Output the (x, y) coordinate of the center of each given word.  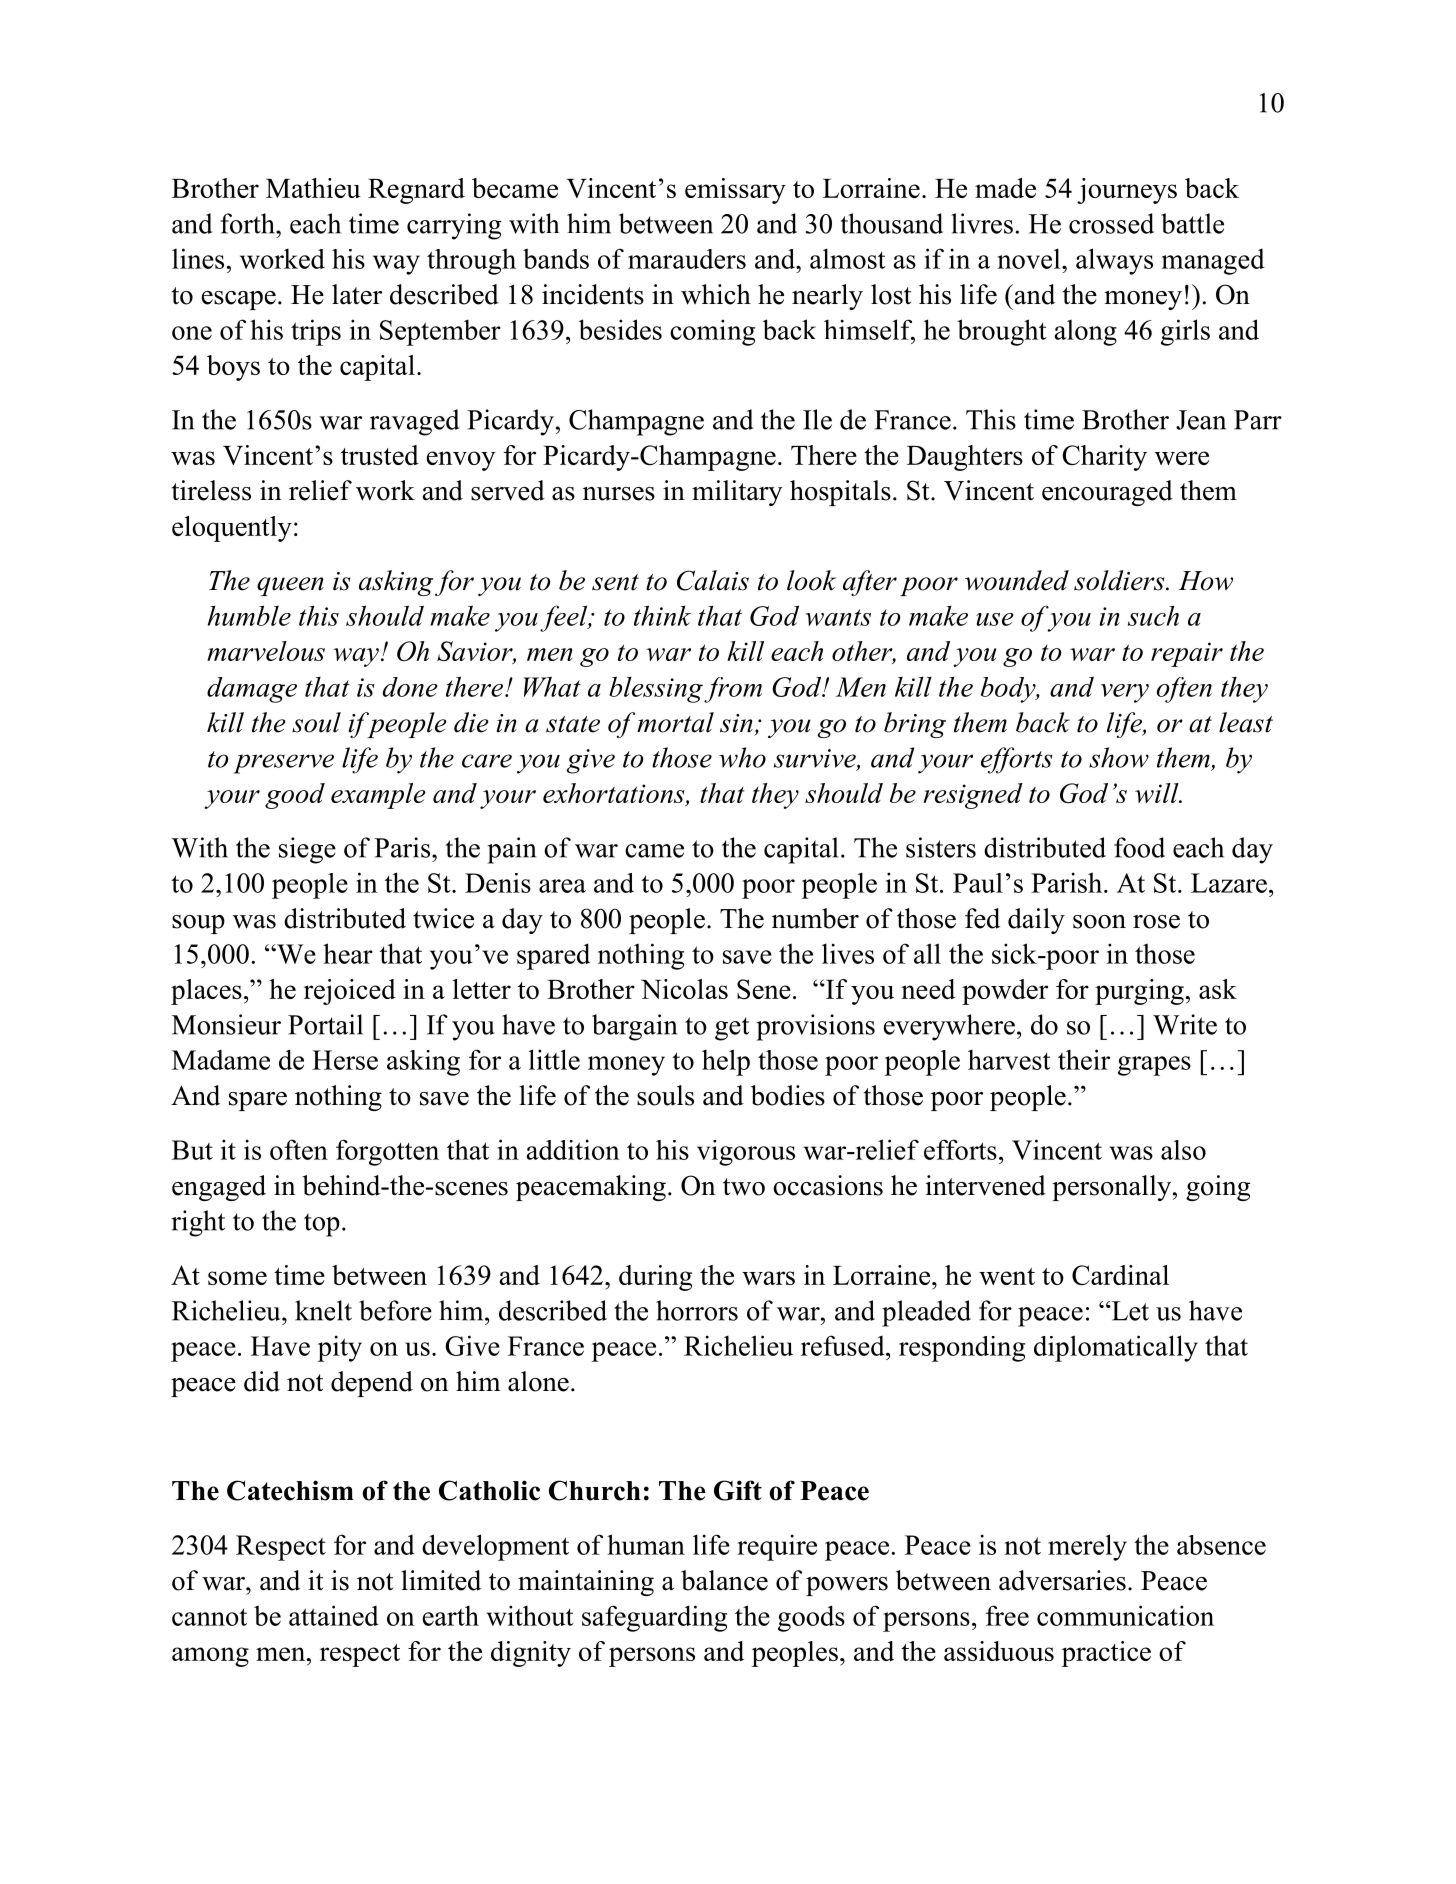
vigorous (746, 1153)
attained (334, 1615)
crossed (1111, 223)
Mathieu (313, 188)
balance (724, 1580)
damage (252, 690)
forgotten (387, 1152)
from (733, 690)
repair (1187, 654)
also (1183, 1150)
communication (1125, 1615)
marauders (687, 259)
